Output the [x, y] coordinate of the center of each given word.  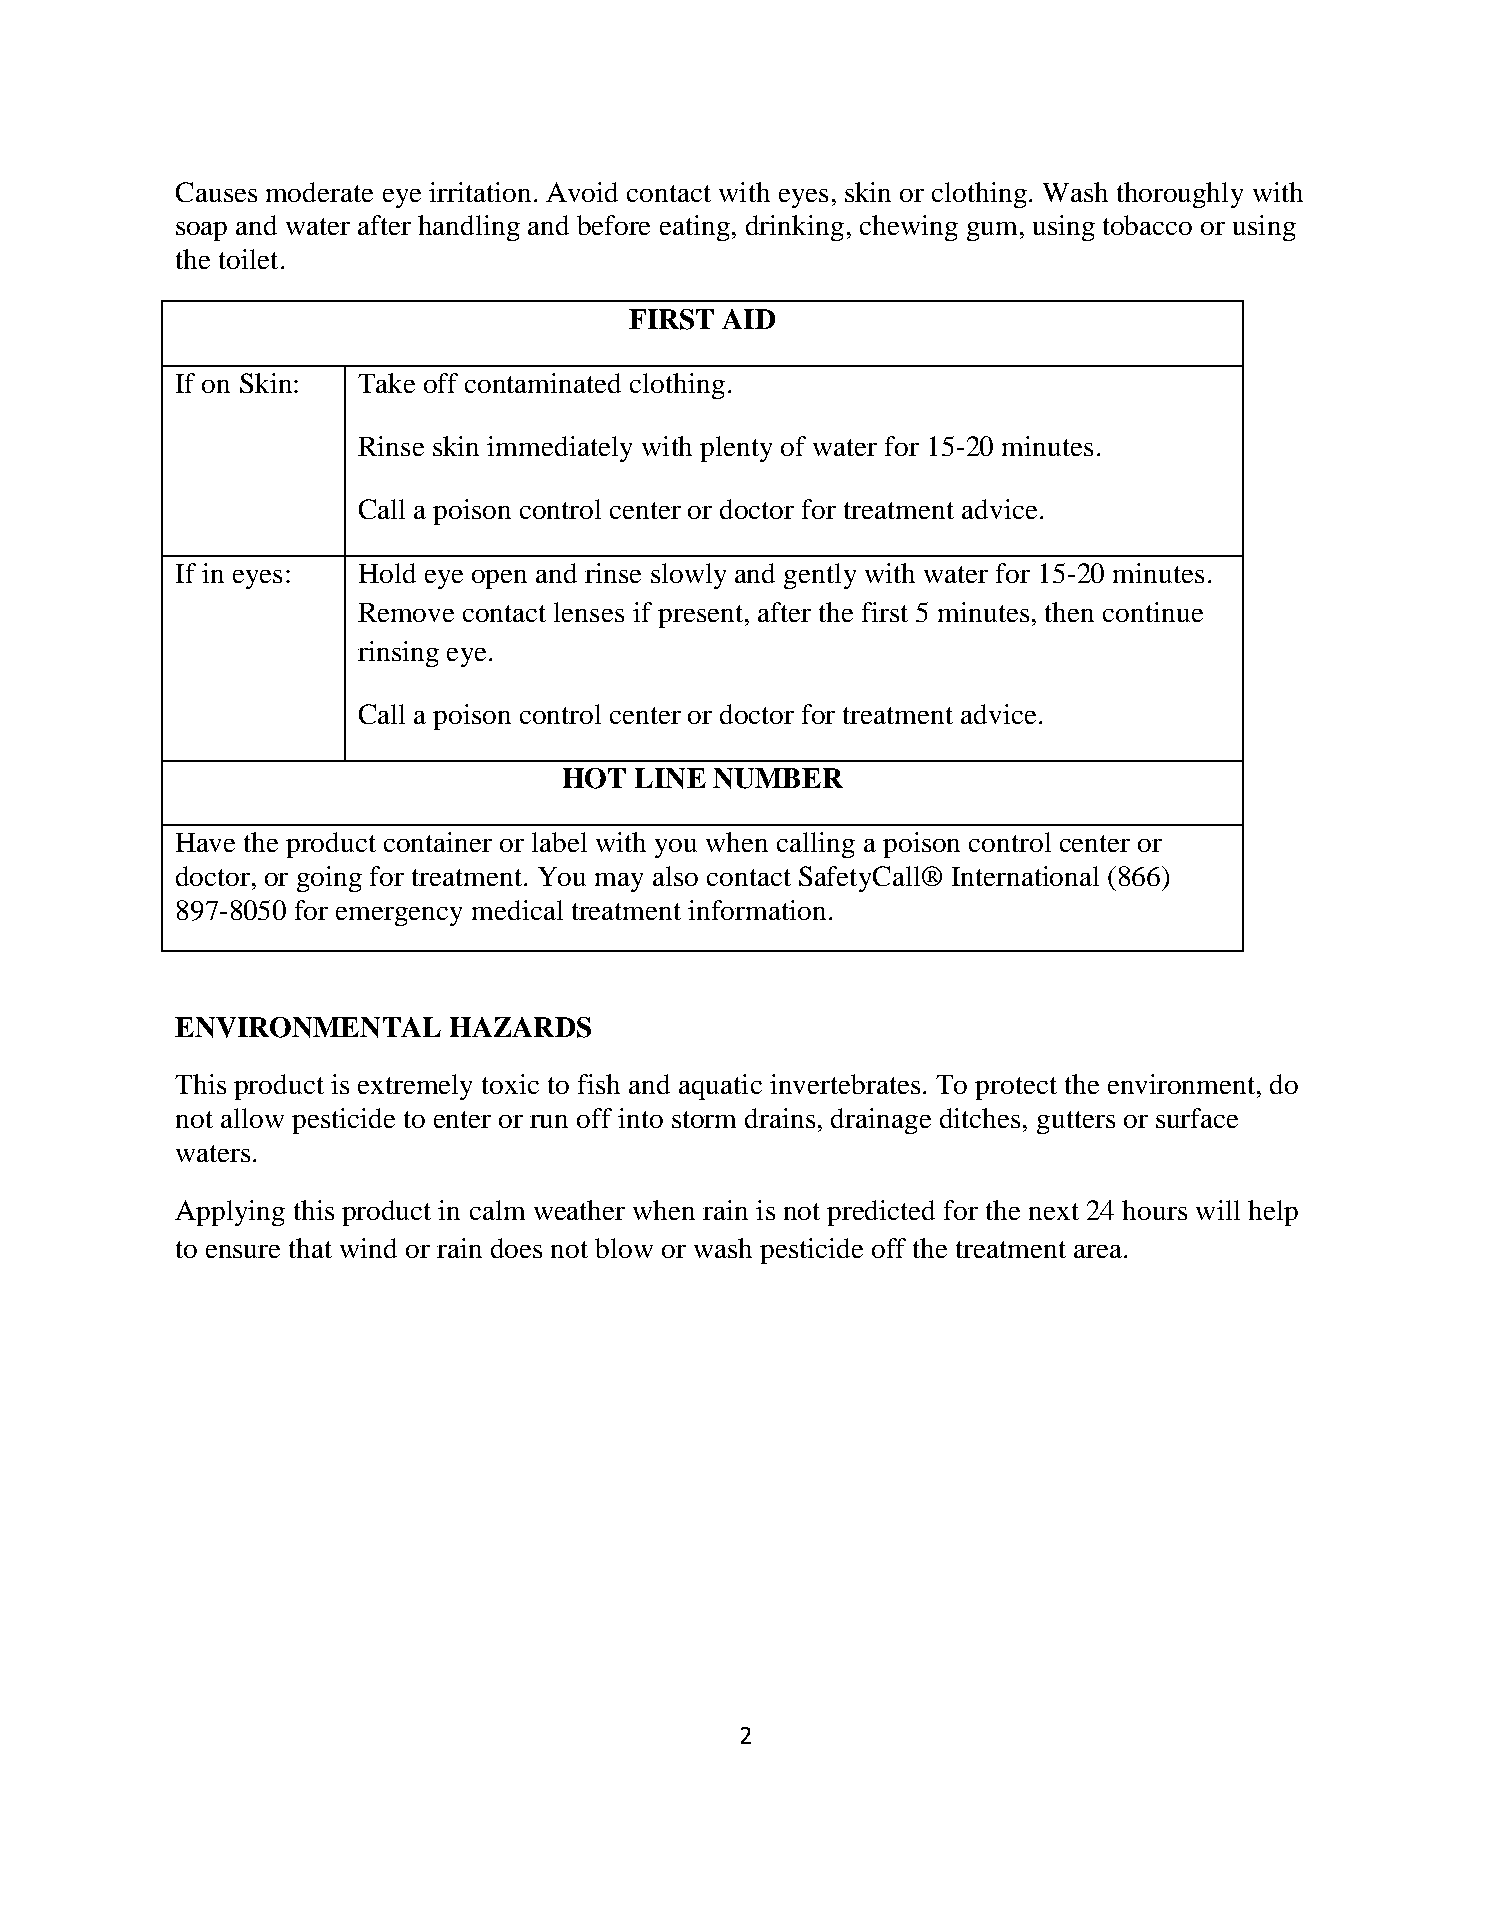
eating [696, 228]
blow [624, 1248]
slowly [688, 576]
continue [1153, 612]
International [1025, 876]
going [329, 879]
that [310, 1248]
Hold [387, 573]
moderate [319, 192]
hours [1154, 1210]
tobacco [1147, 225]
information [757, 910]
